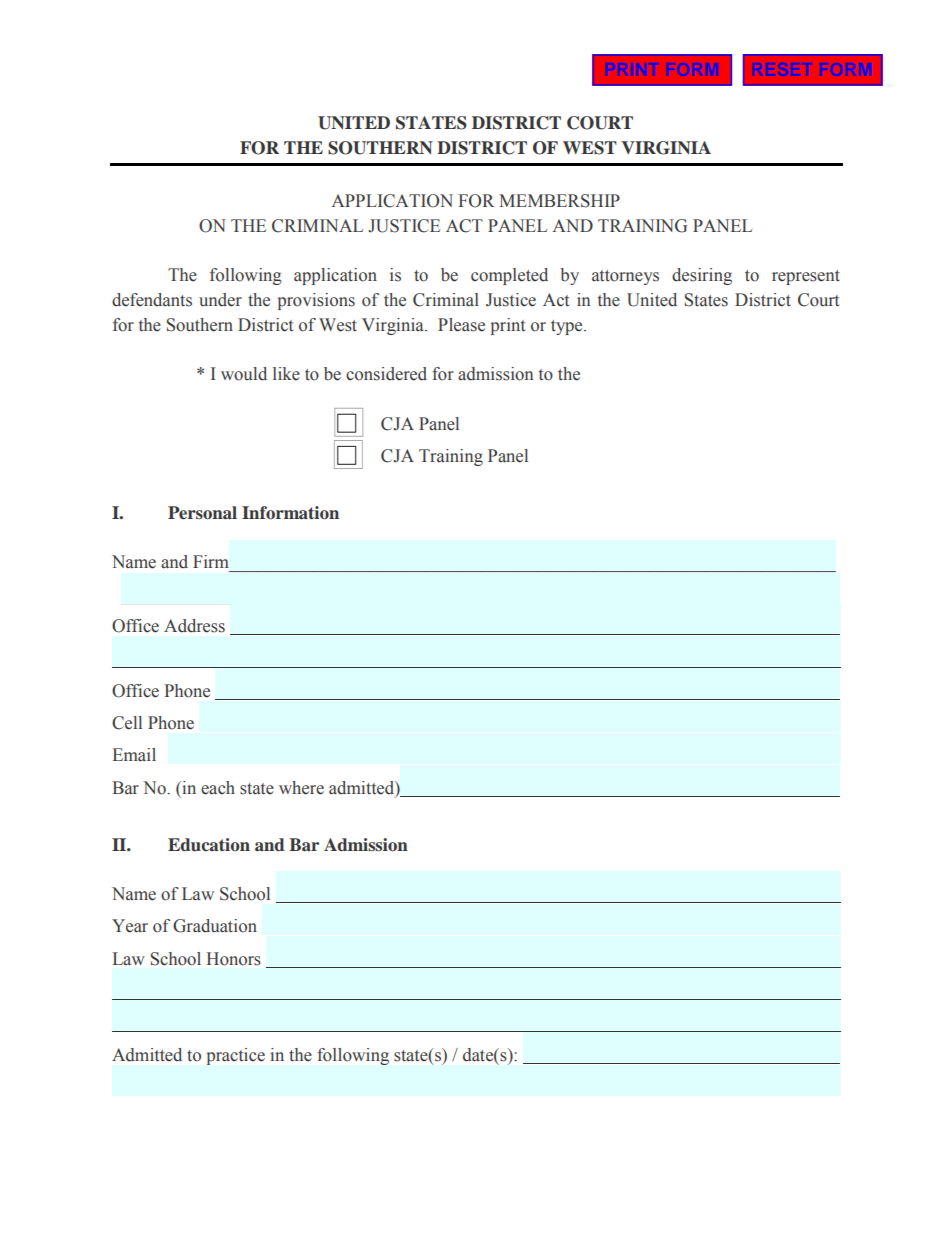 The height and width of the image is (1233, 952). I want to click on Information, so click(290, 513).
